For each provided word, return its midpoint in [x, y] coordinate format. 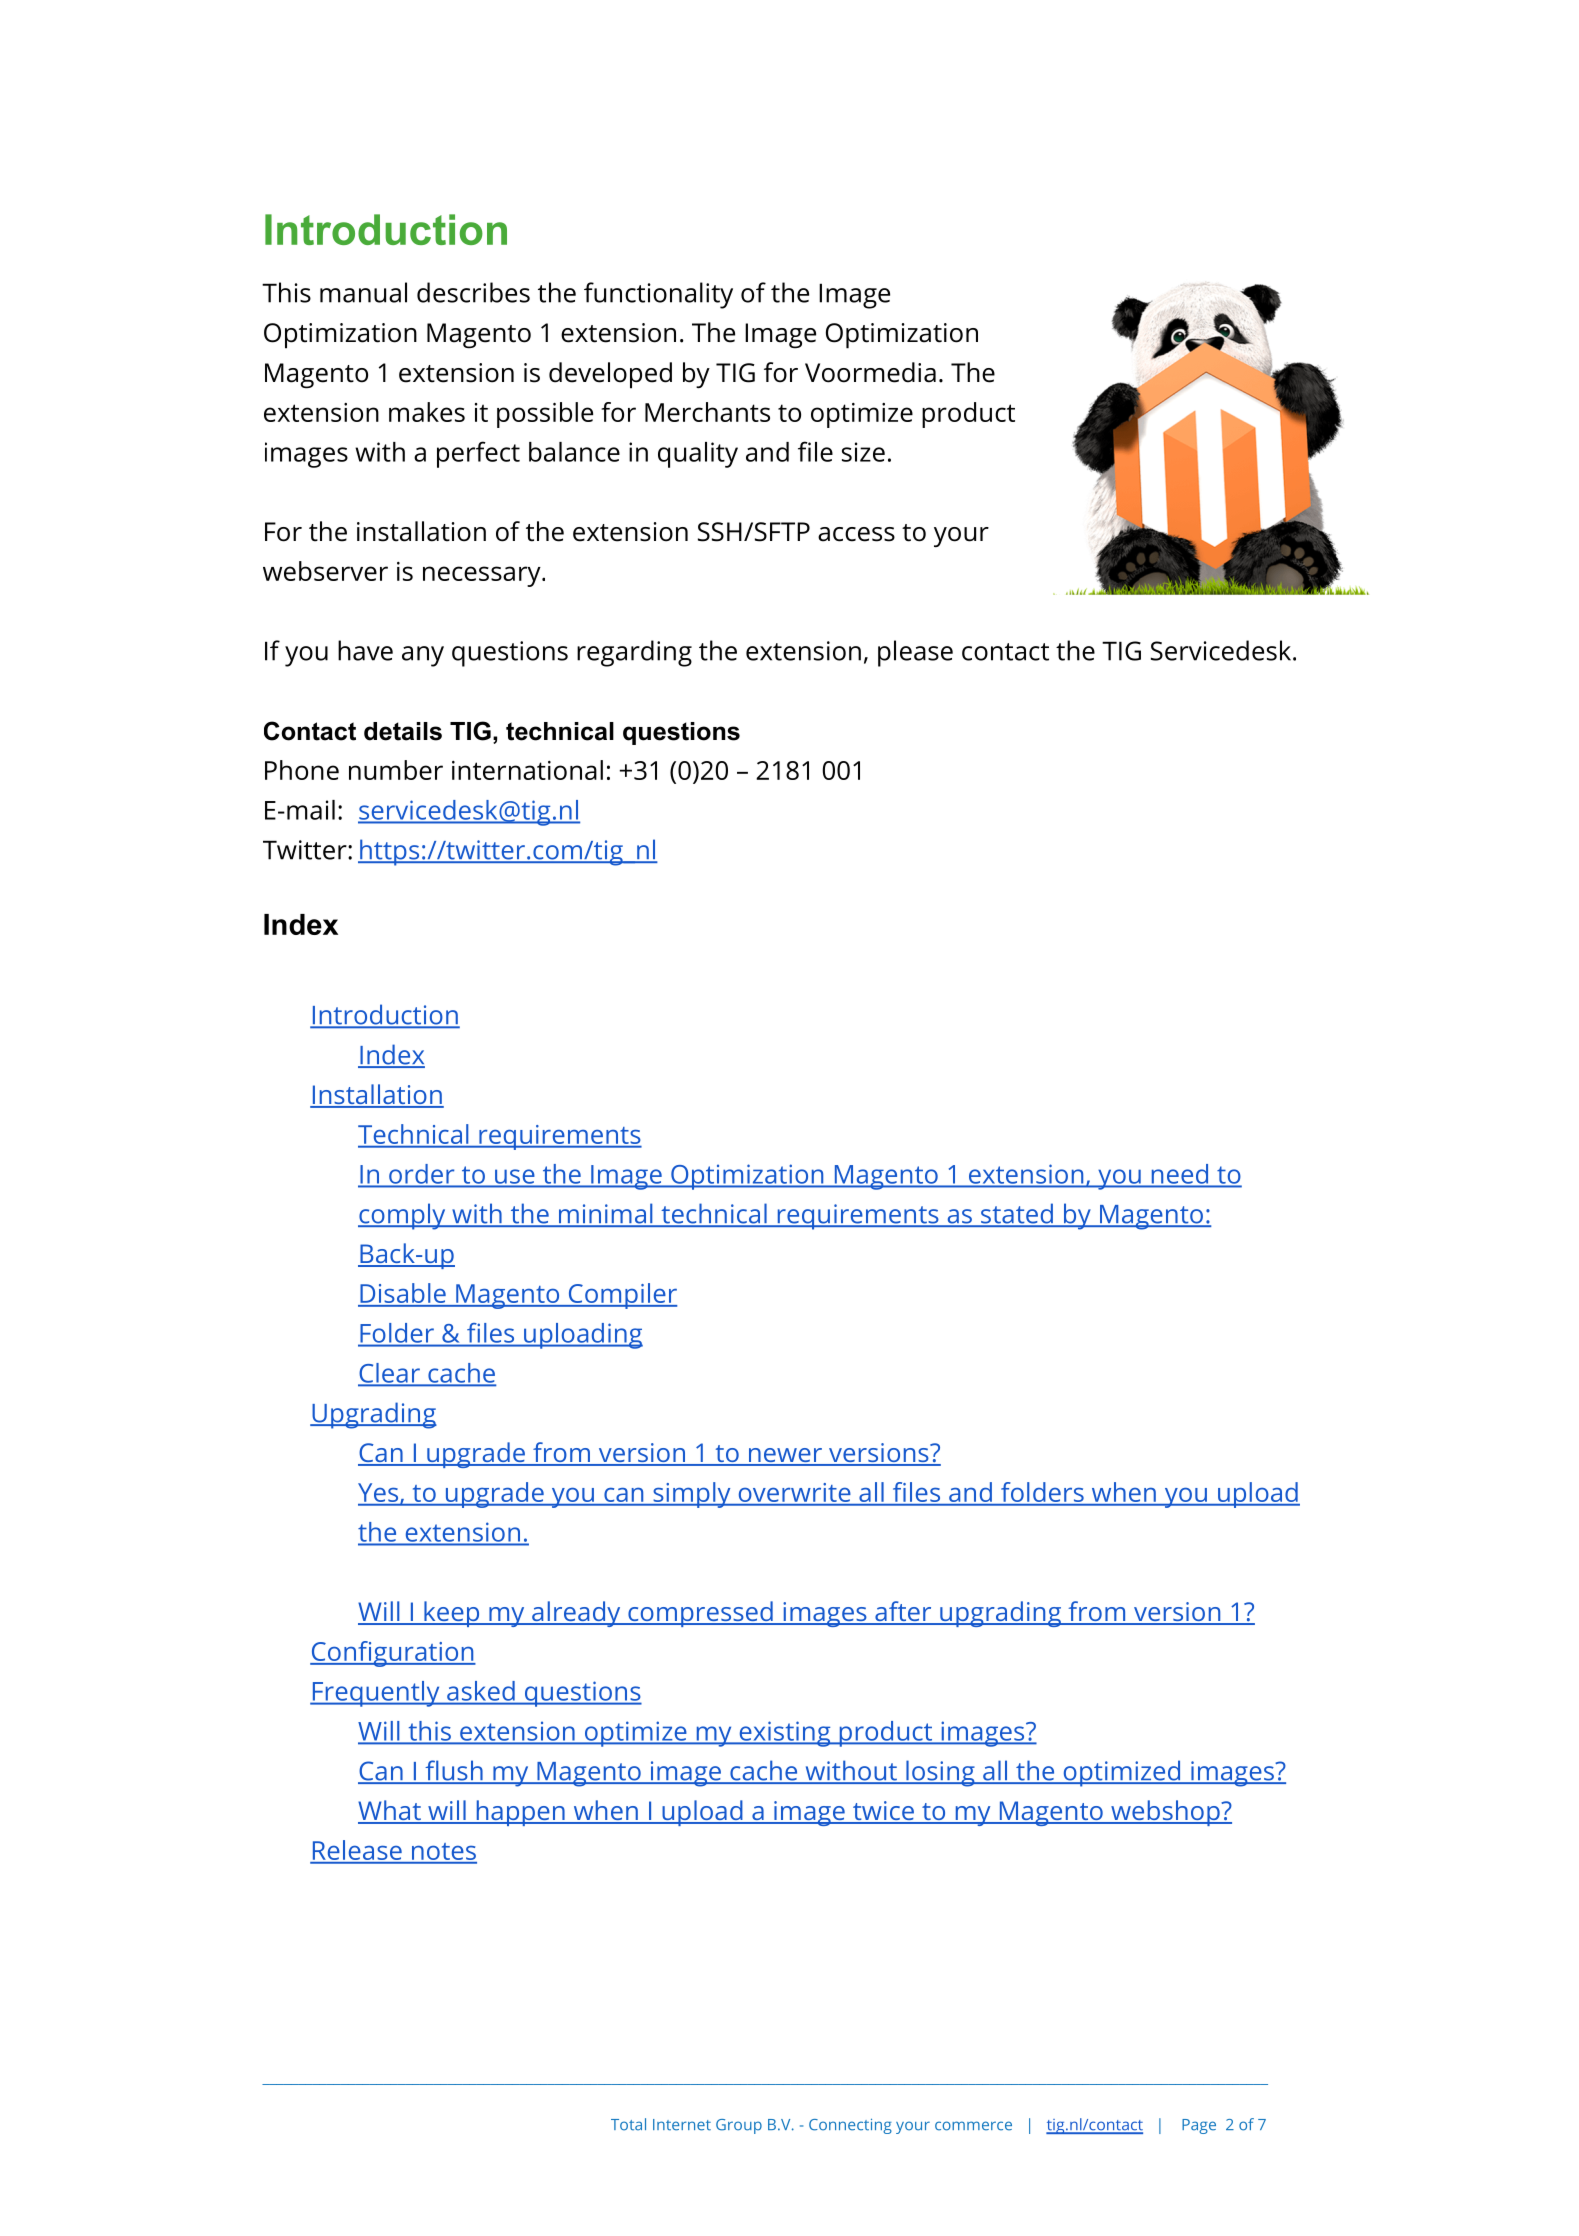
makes [427, 412]
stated [1016, 1215]
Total [628, 2124]
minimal [605, 1215]
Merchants [707, 412]
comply [403, 1216]
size [863, 452]
